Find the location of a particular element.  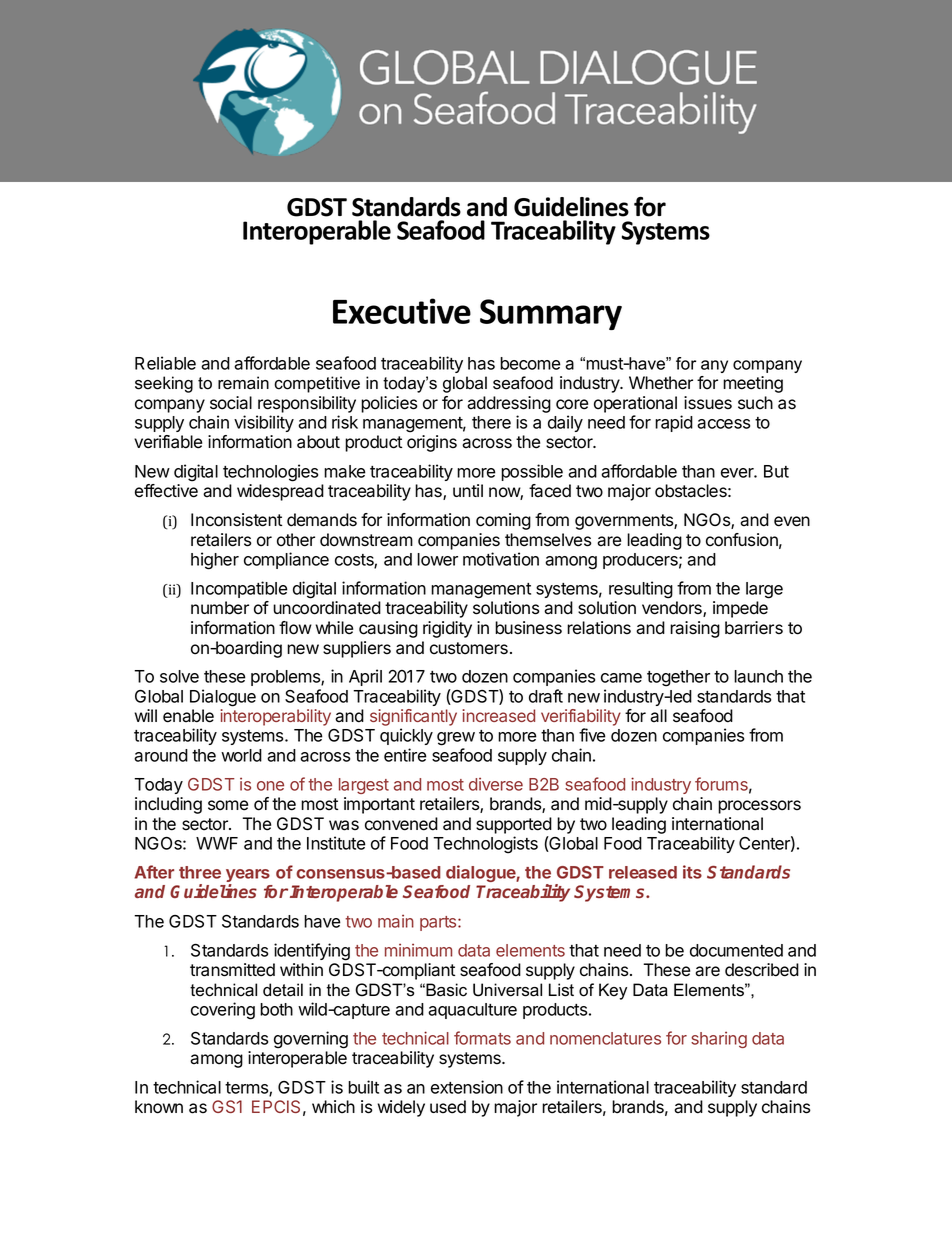

coming is located at coordinates (503, 521).
